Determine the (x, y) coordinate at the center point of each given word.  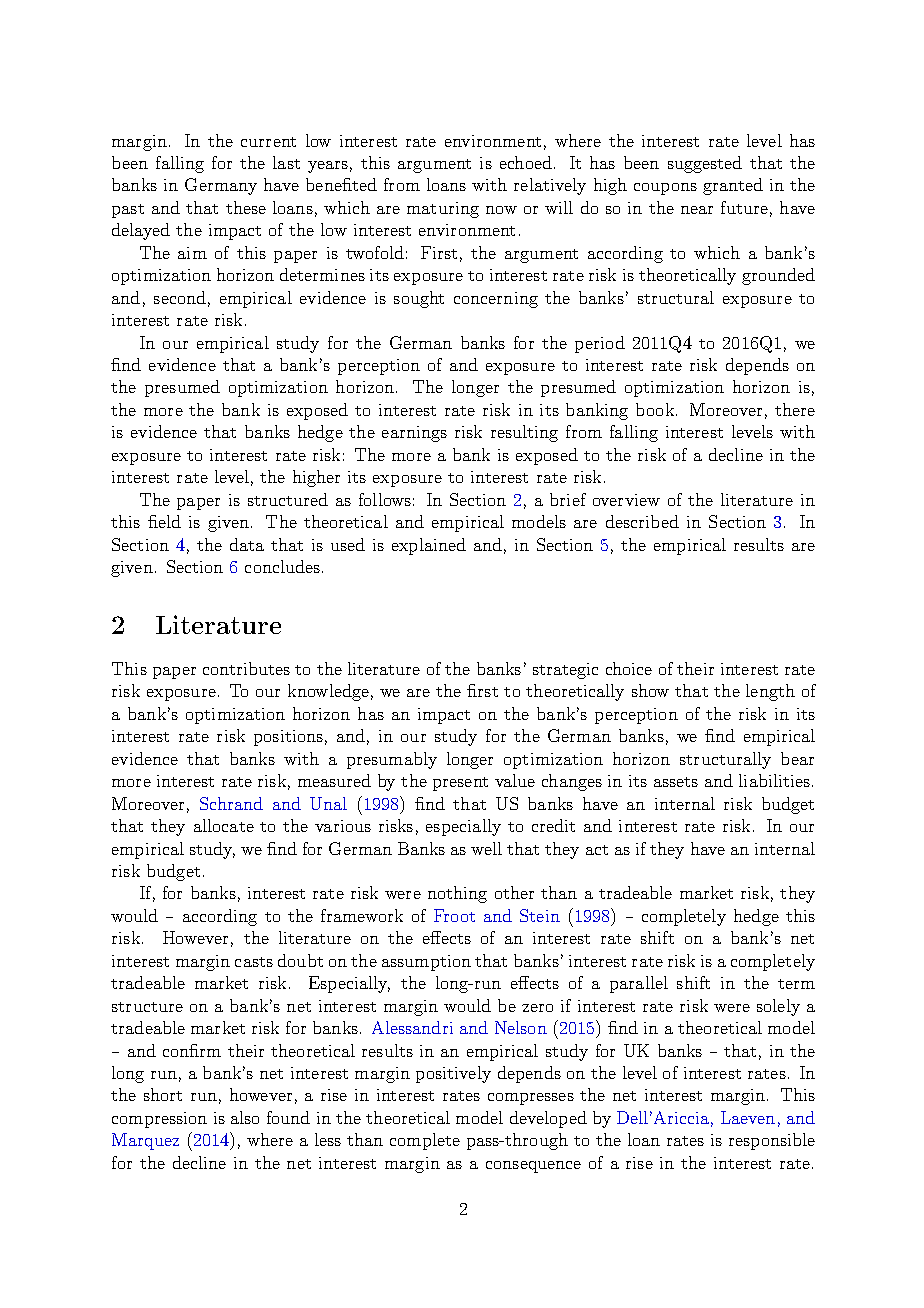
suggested (705, 164)
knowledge (328, 692)
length (770, 692)
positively (453, 1074)
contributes (246, 668)
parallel (639, 984)
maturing (443, 210)
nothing (457, 894)
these (246, 207)
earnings (414, 434)
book (655, 409)
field (164, 521)
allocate (224, 825)
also (245, 1117)
